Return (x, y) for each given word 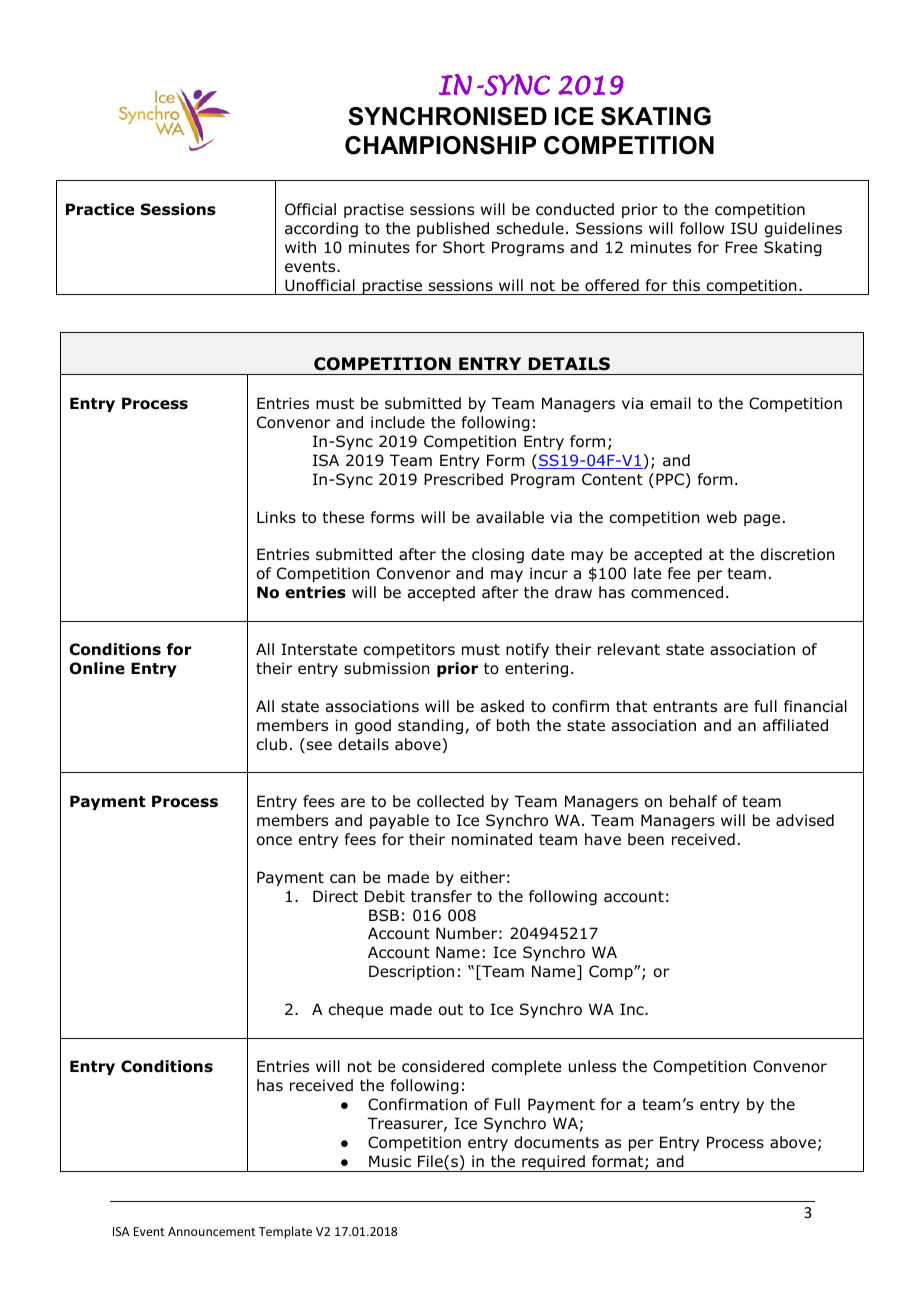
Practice (100, 209)
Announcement (211, 1231)
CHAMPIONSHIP (440, 145)
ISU (744, 228)
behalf (693, 801)
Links (276, 517)
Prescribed (463, 479)
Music (390, 1161)
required (553, 1163)
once (274, 841)
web (722, 517)
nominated (492, 839)
